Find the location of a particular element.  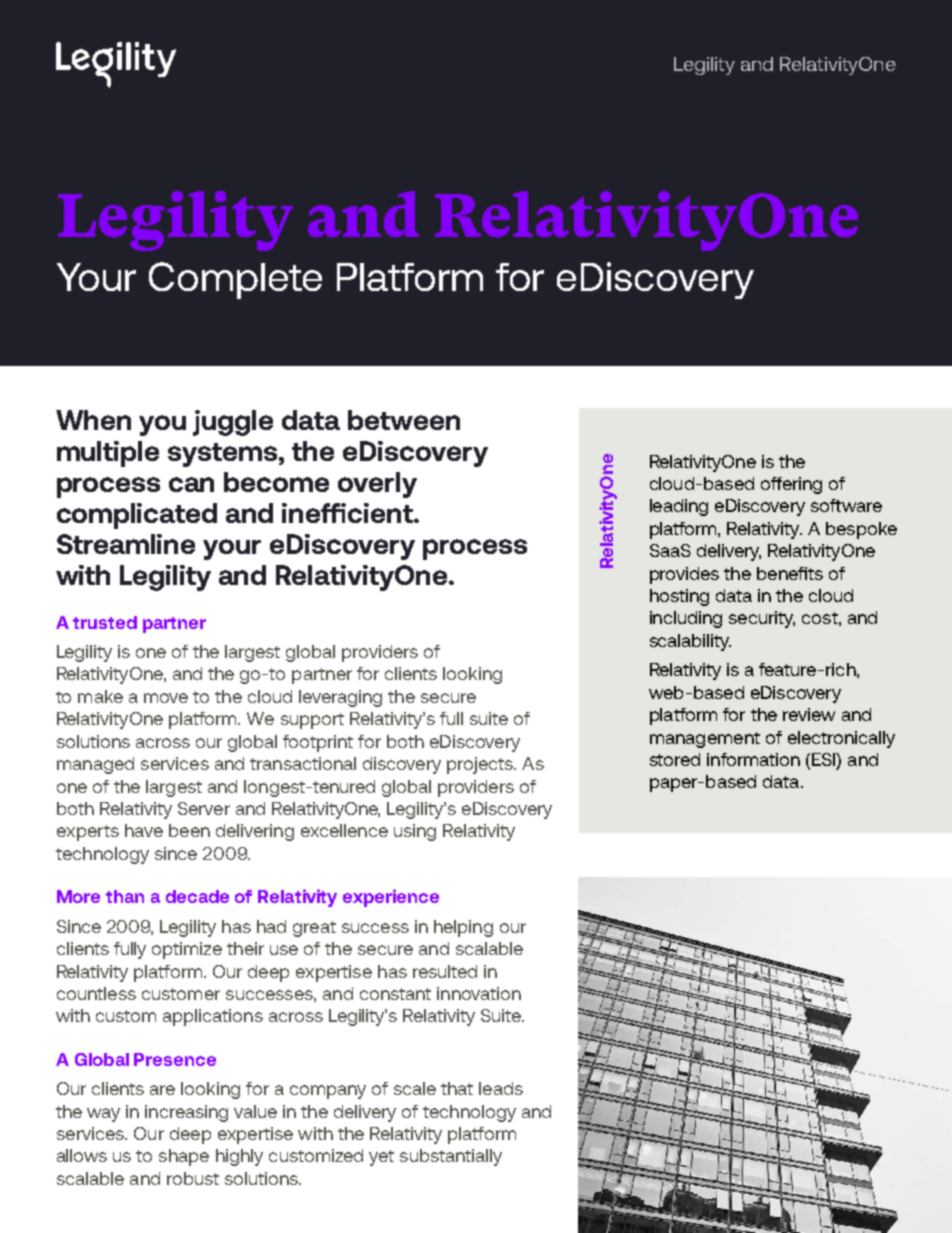

substantially is located at coordinates (451, 1157).
